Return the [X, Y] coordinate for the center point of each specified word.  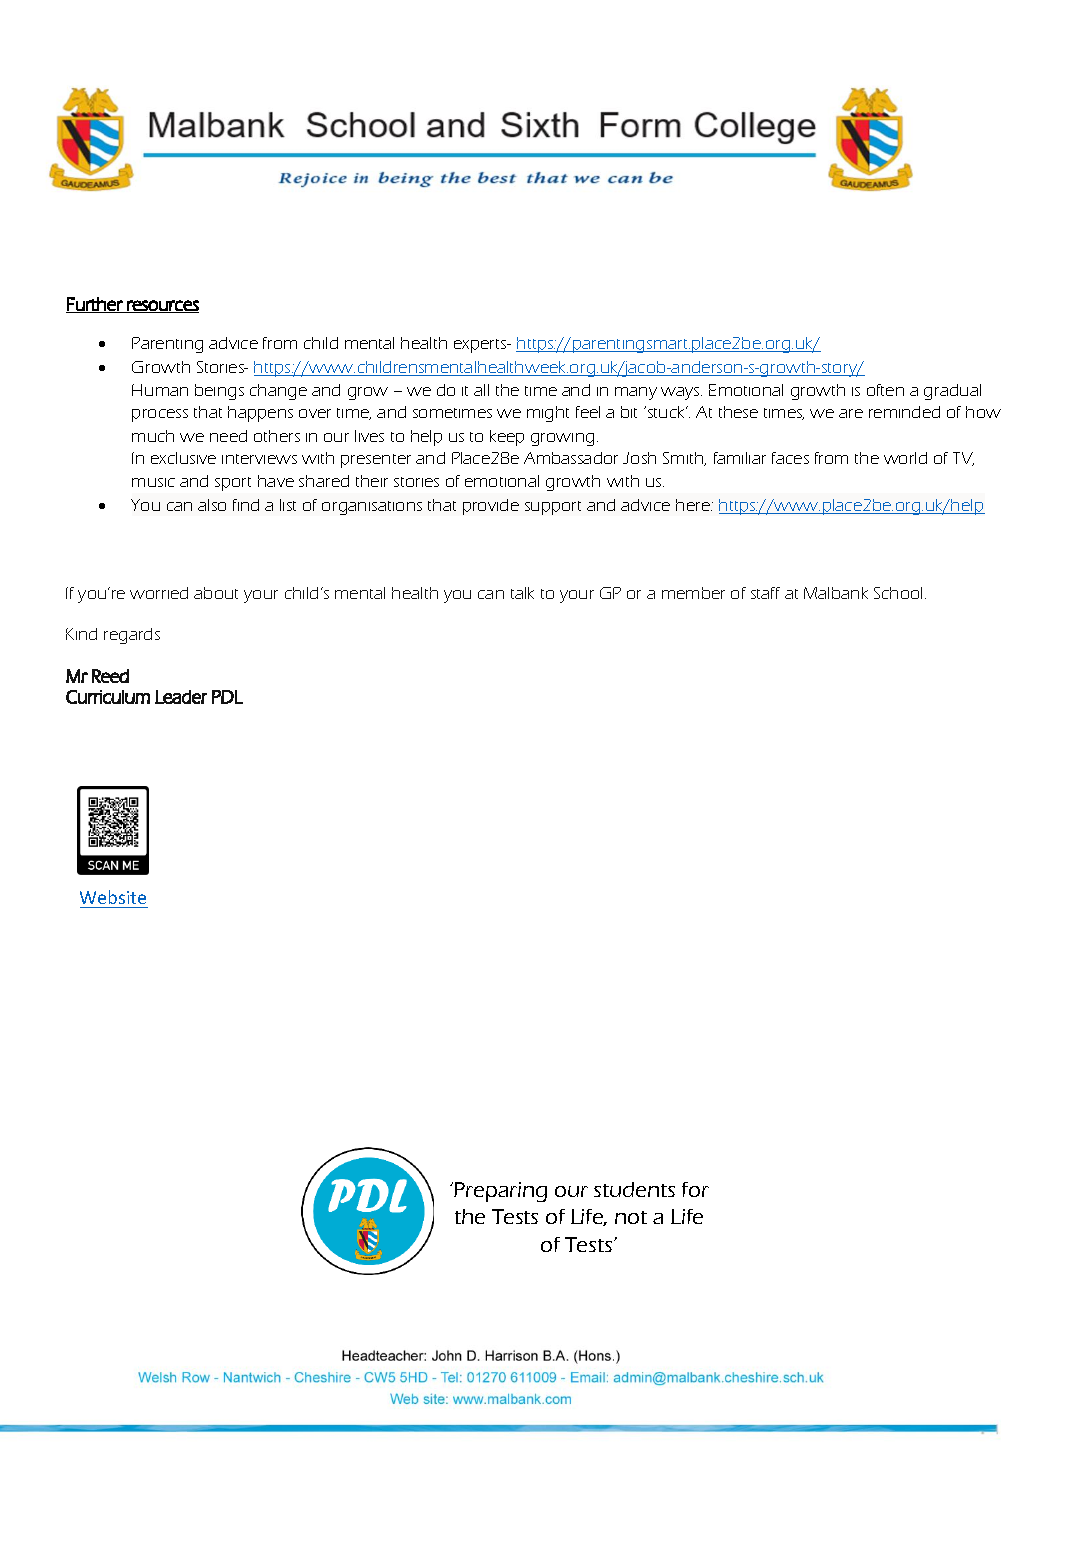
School [900, 593]
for [695, 1189]
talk [522, 593]
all [481, 390]
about [216, 593]
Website [113, 897]
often [885, 390]
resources [162, 306]
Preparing [500, 1192]
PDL [227, 697]
